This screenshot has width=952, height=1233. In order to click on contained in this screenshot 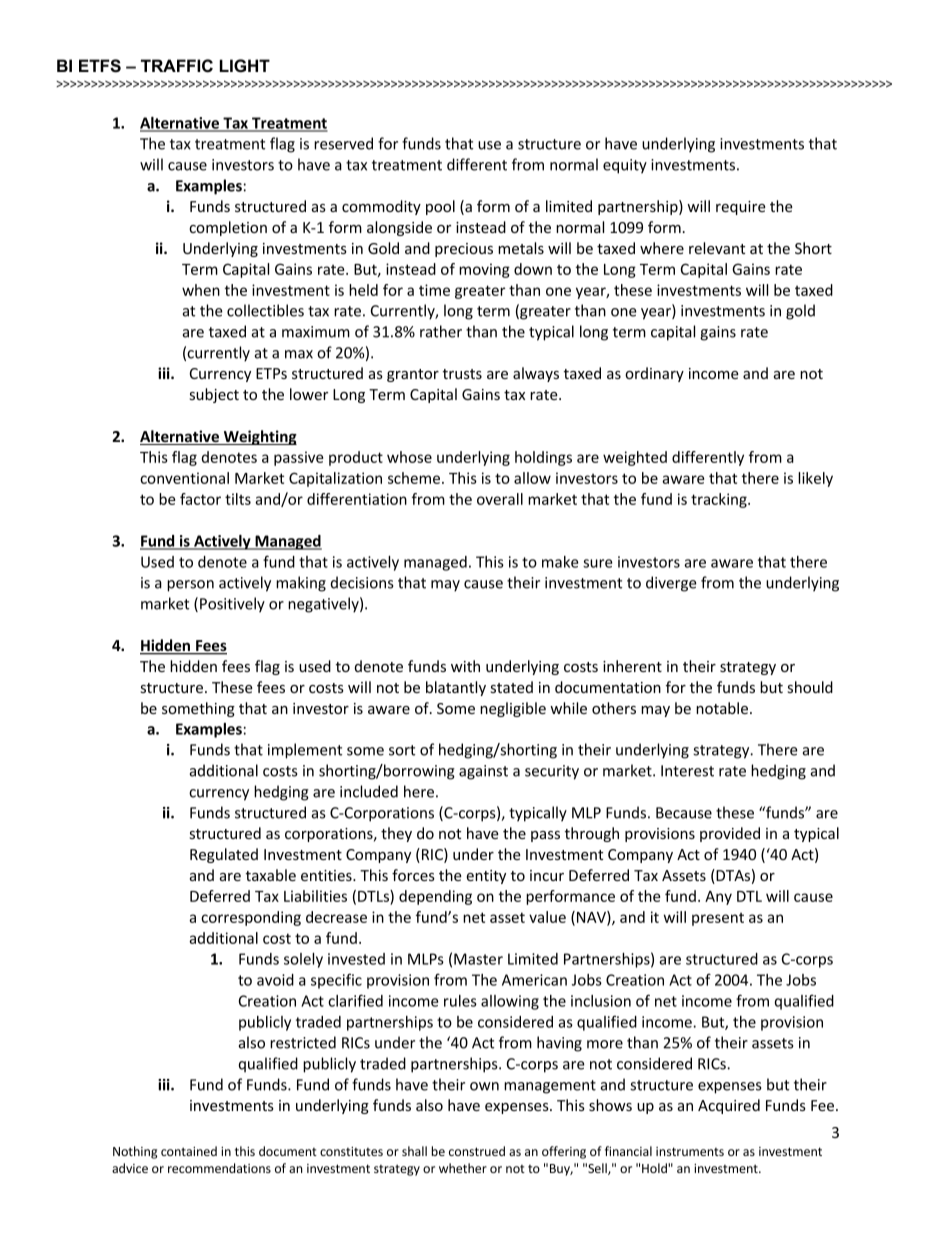, I will do `click(189, 1151)`.
